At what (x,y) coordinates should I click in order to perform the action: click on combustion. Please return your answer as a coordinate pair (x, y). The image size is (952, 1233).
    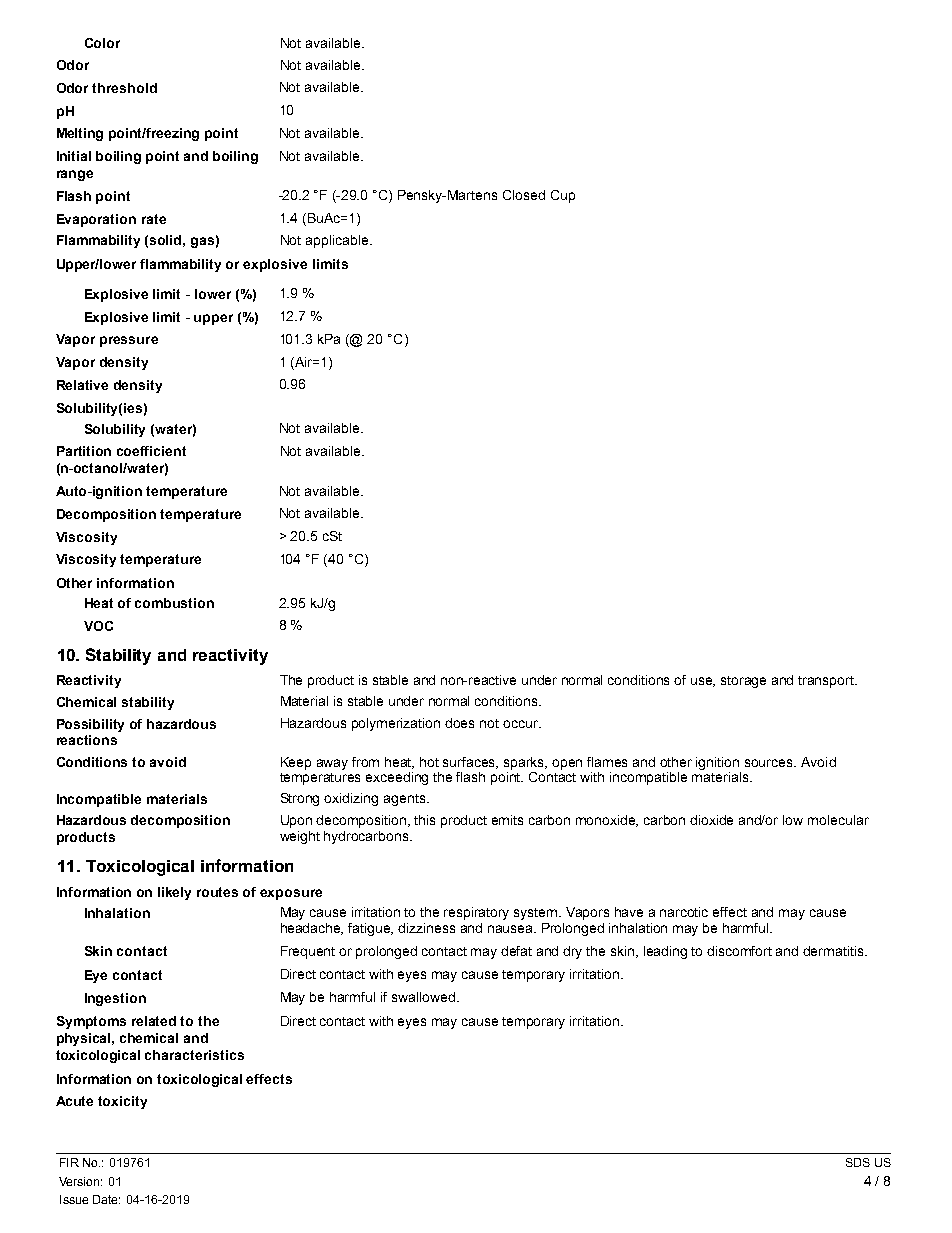
    Looking at the image, I should click on (174, 603).
